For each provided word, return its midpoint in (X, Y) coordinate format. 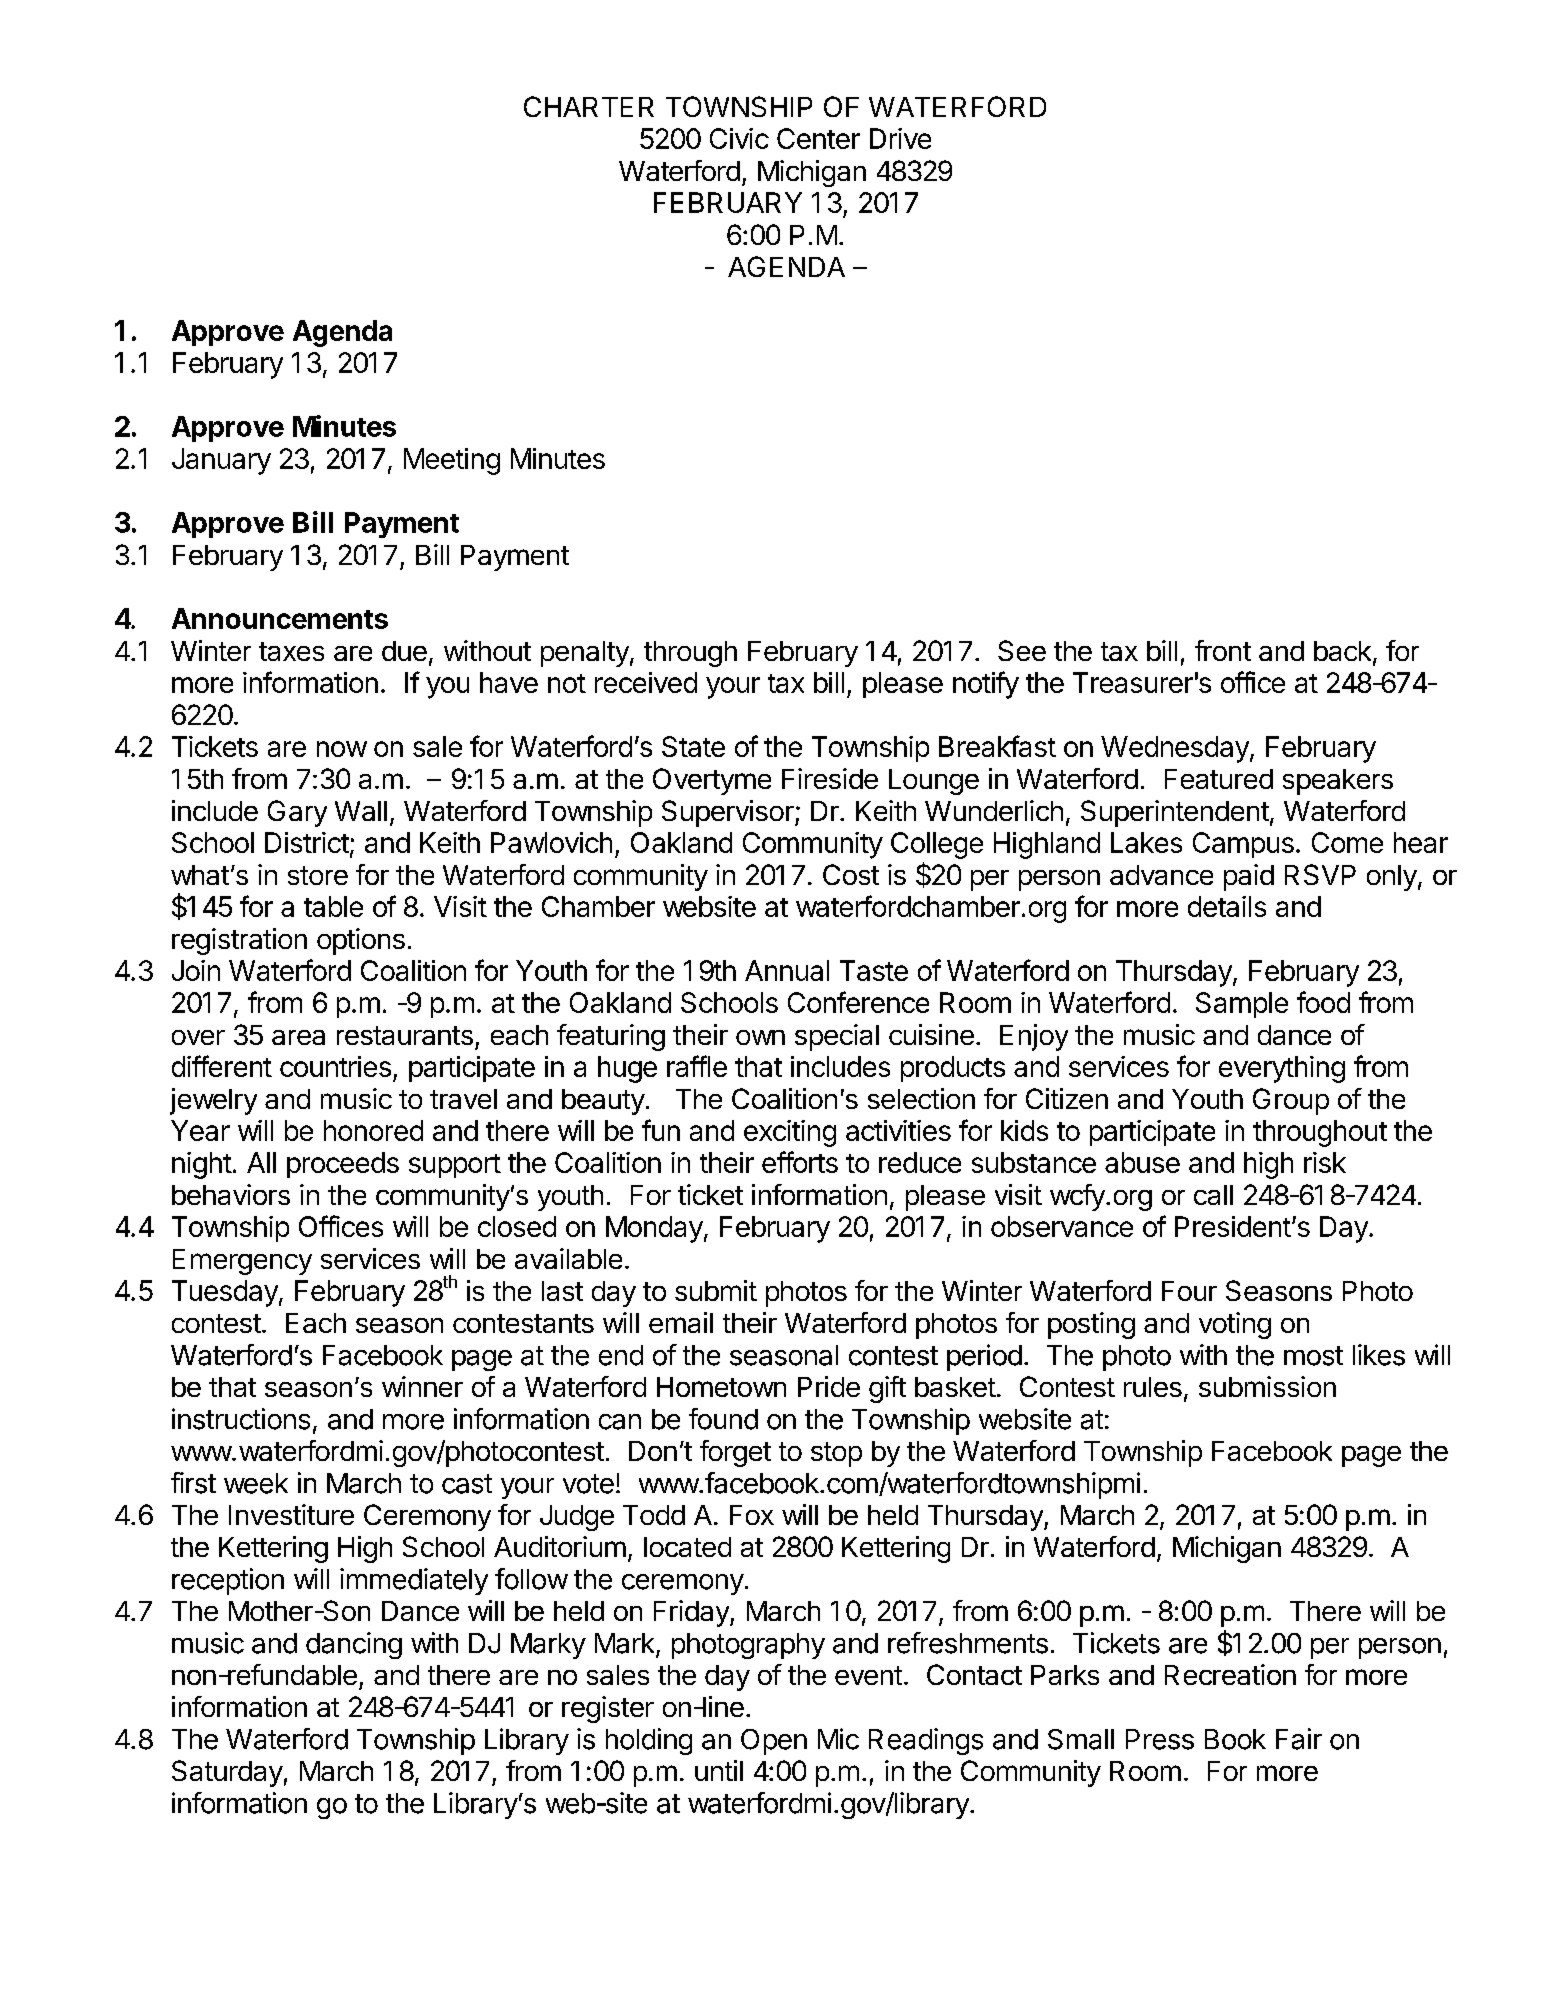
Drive (900, 138)
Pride (829, 1386)
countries (335, 1066)
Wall (361, 811)
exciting (790, 1133)
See (1022, 650)
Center (818, 138)
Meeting (452, 461)
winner (422, 1386)
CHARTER (589, 106)
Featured (1219, 779)
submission (1267, 1386)
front (1223, 650)
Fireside (830, 778)
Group (1291, 1101)
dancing (354, 1645)
